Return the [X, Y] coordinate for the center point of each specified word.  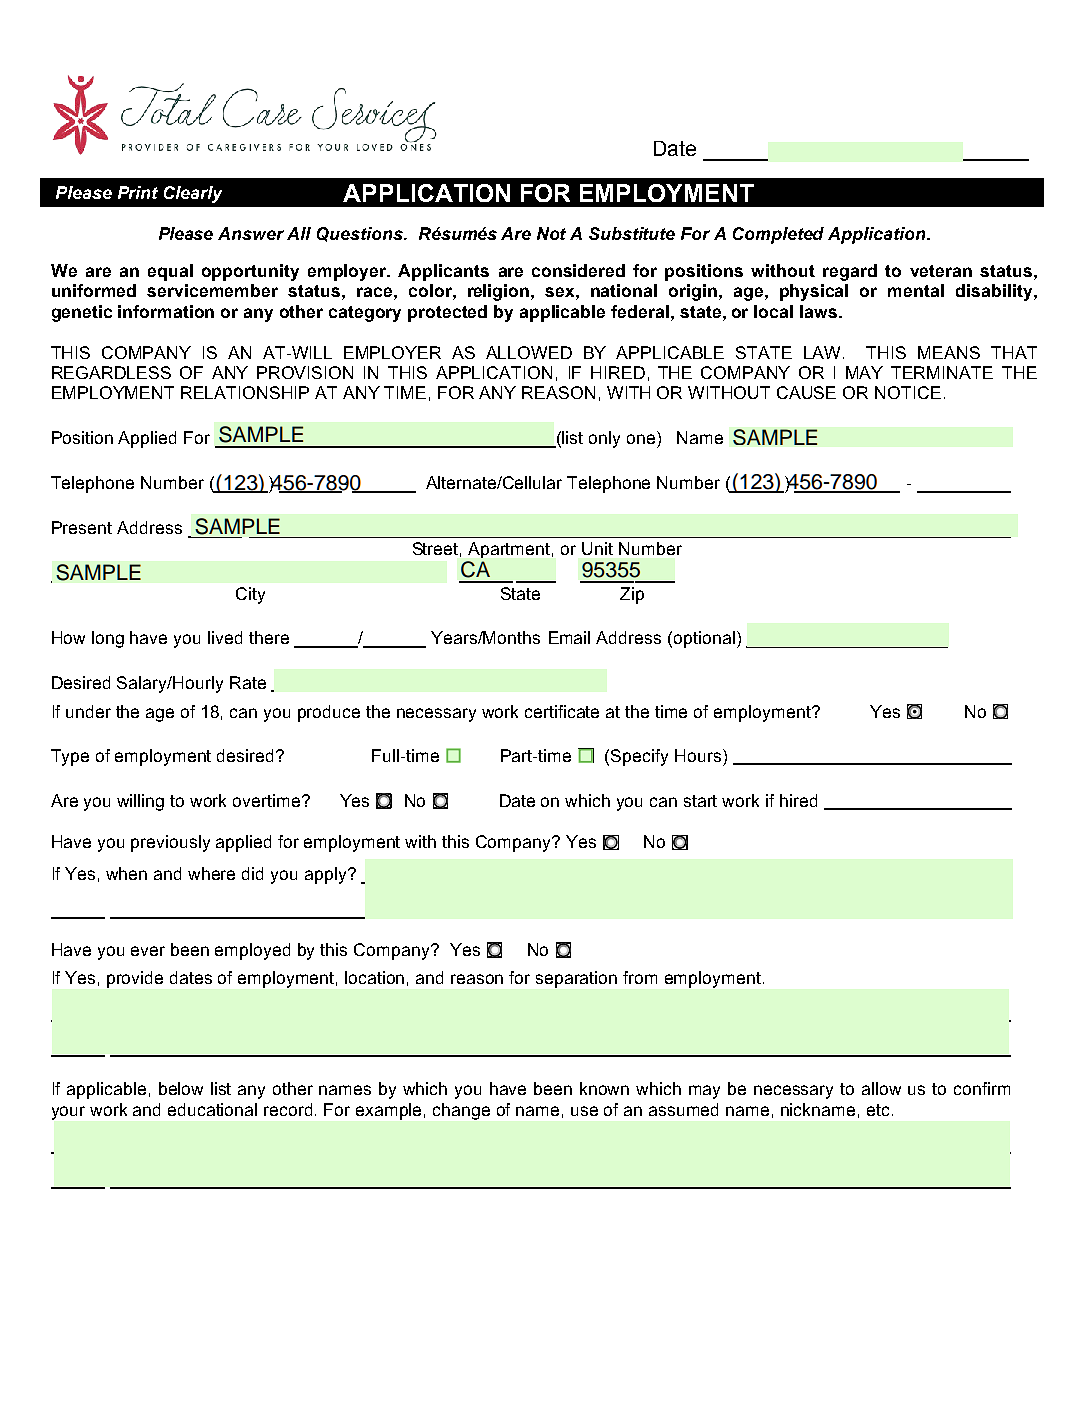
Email [569, 637]
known [604, 1088]
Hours [698, 755]
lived [225, 637]
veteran [941, 271]
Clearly [193, 194]
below [181, 1088]
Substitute [632, 233]
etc [880, 1110]
